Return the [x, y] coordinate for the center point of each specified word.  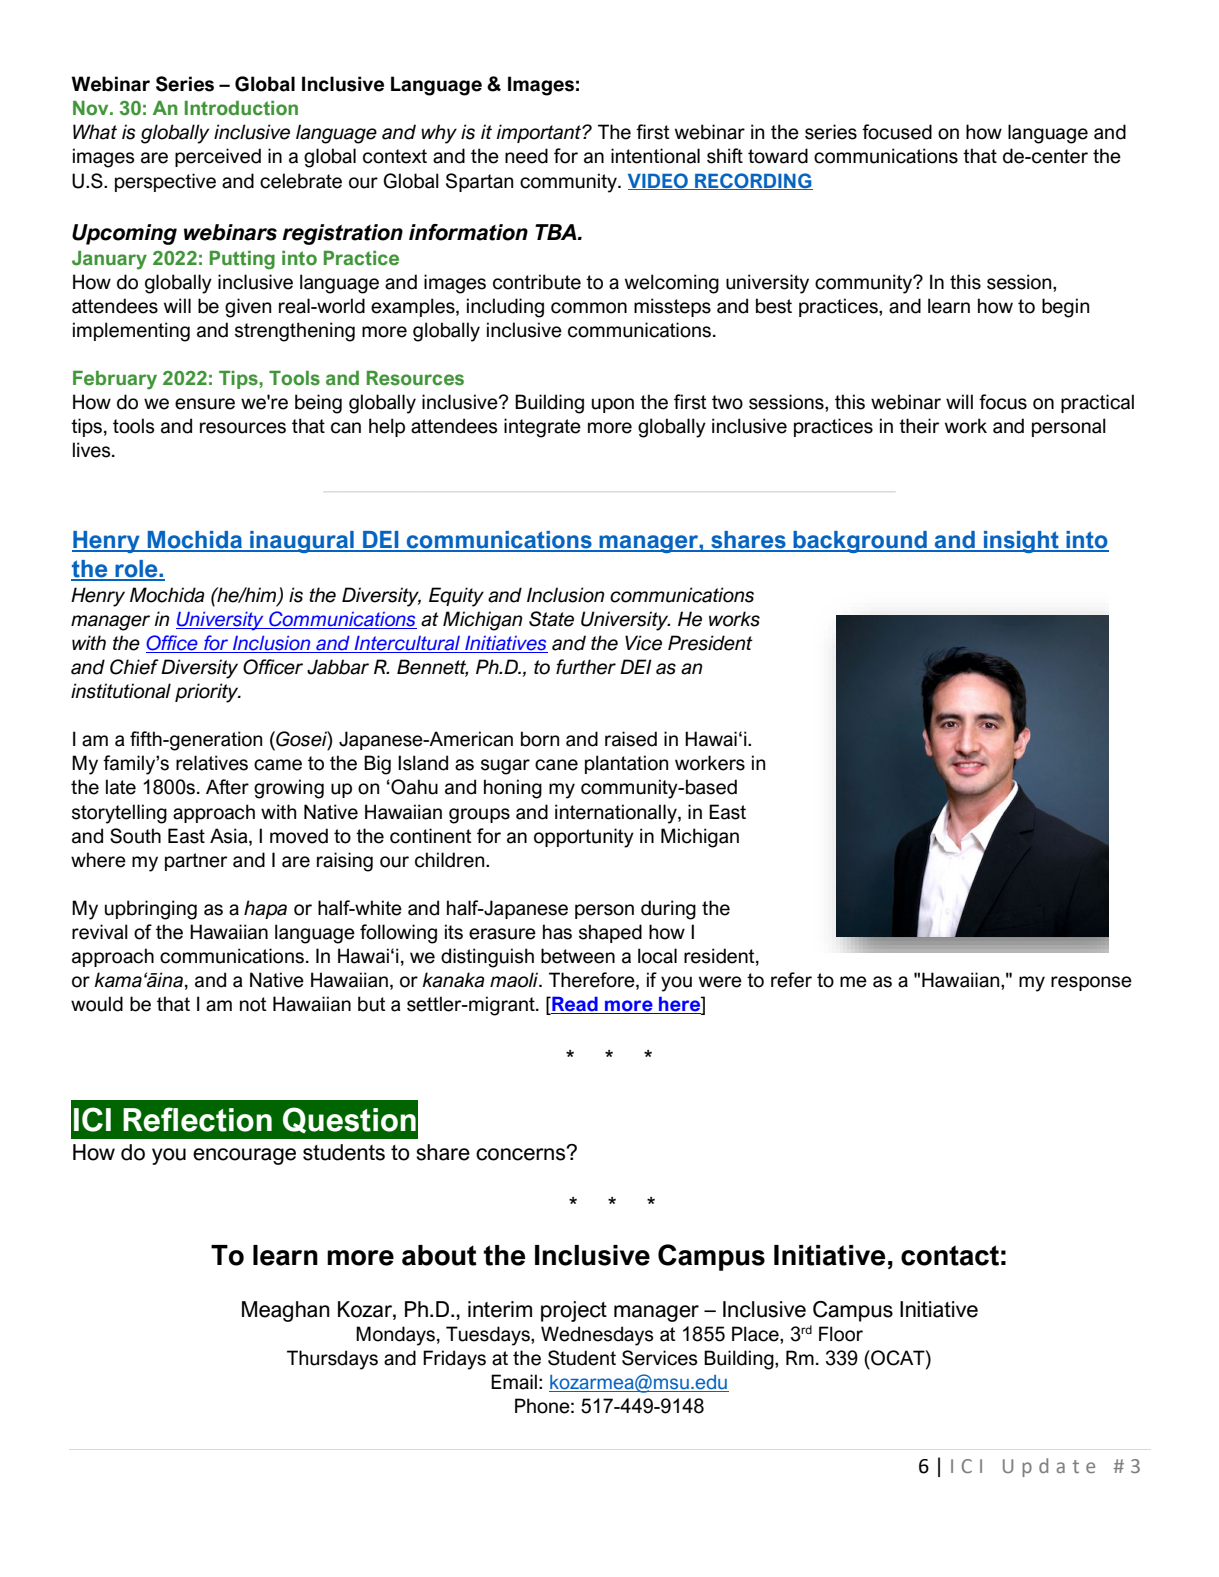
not [253, 1004]
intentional [655, 156]
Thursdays [332, 1360]
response [1091, 983]
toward [778, 156]
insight [1021, 542]
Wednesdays [597, 1336]
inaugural [302, 542]
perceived [218, 157]
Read [575, 1005]
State [551, 619]
